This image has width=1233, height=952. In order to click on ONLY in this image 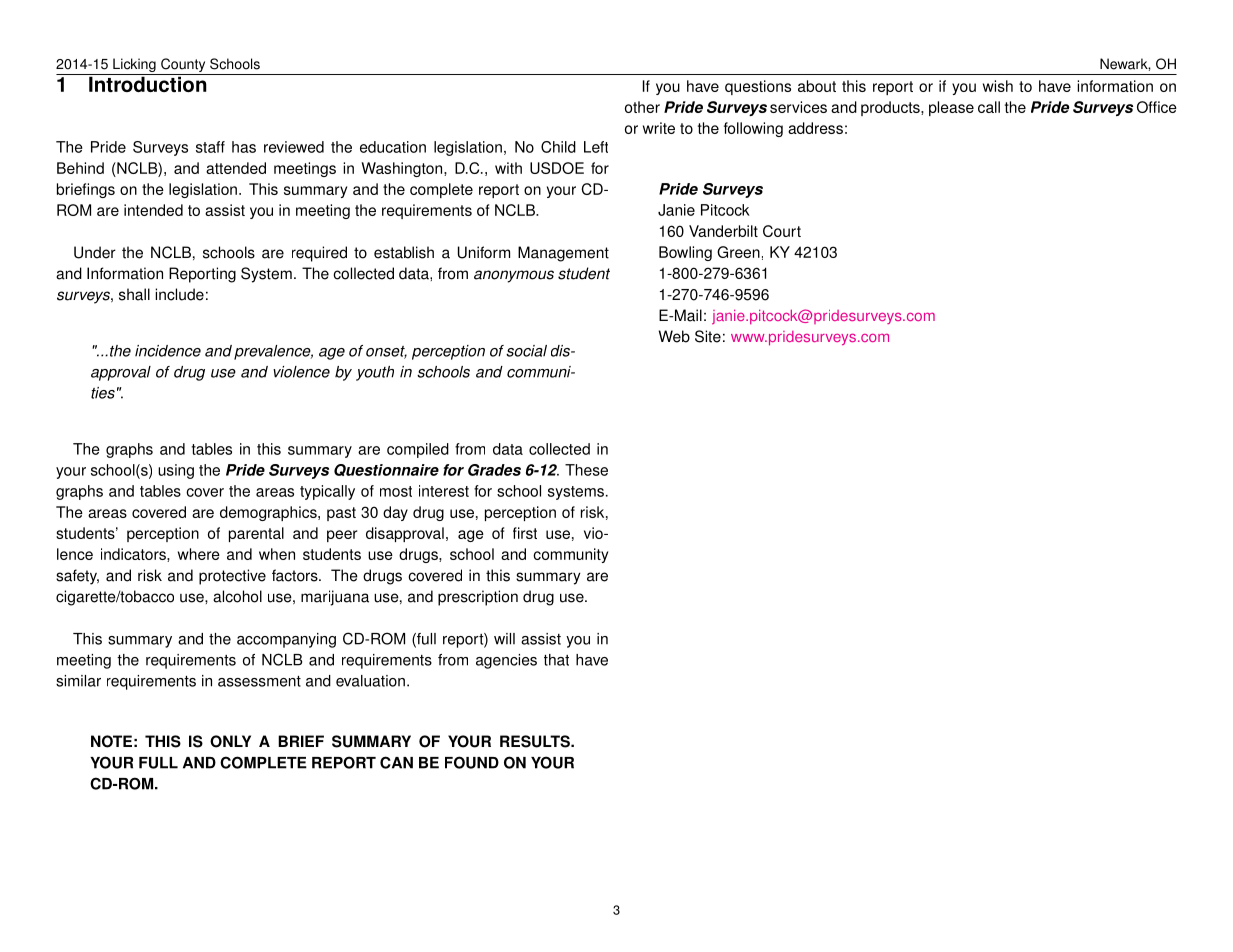, I will do `click(230, 741)`.
